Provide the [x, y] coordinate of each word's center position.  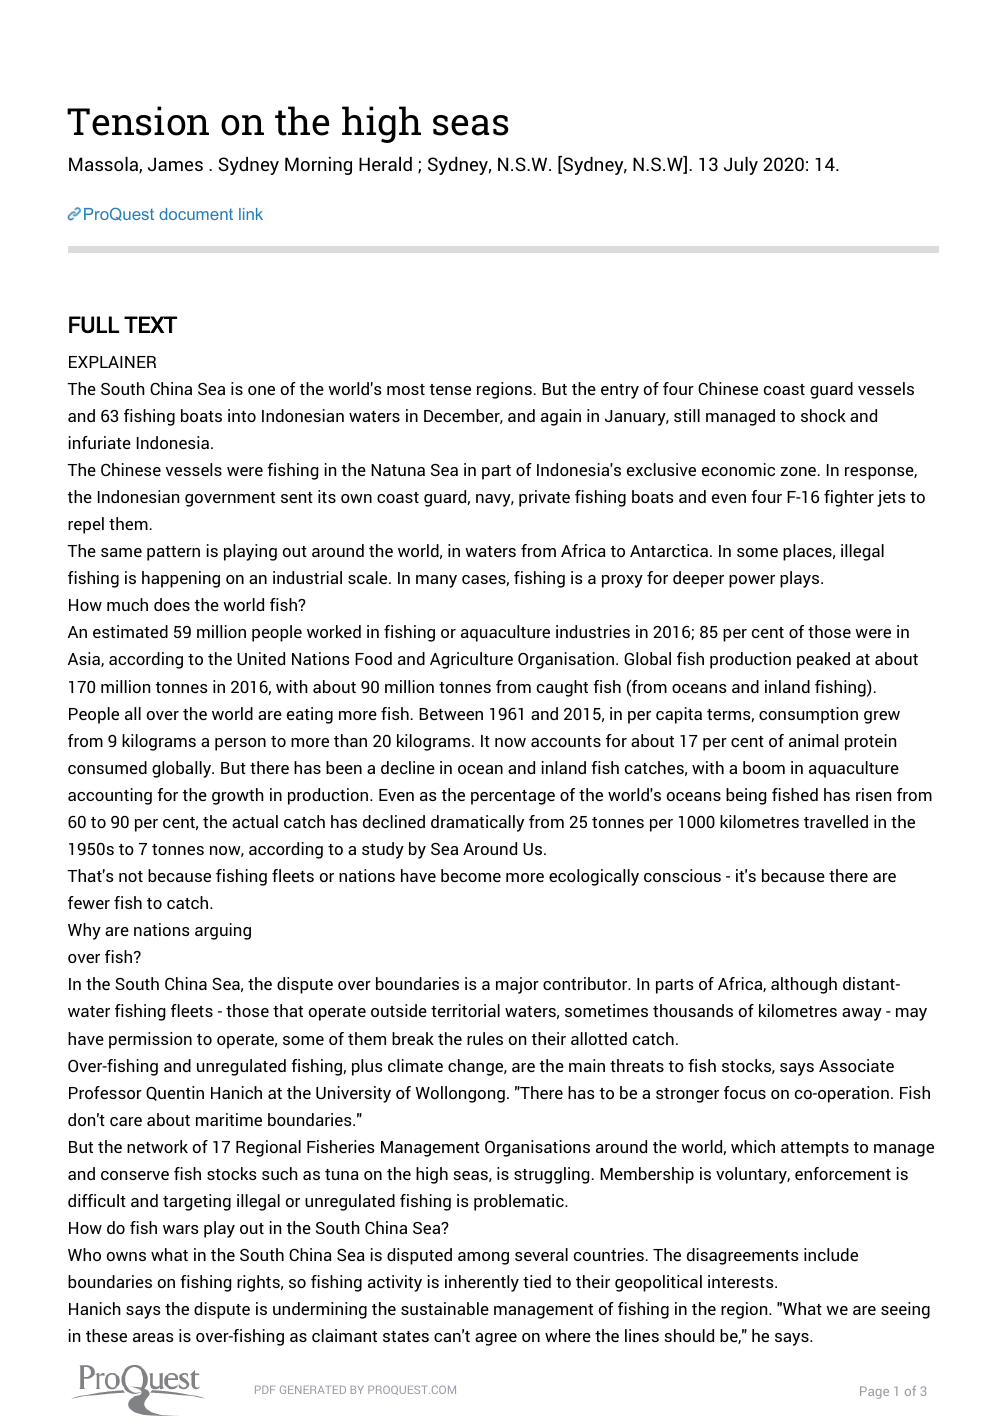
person [240, 744]
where [568, 1335]
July [741, 166]
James [175, 164]
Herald [385, 164]
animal [813, 740]
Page [874, 1392]
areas [153, 1337]
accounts [566, 741]
